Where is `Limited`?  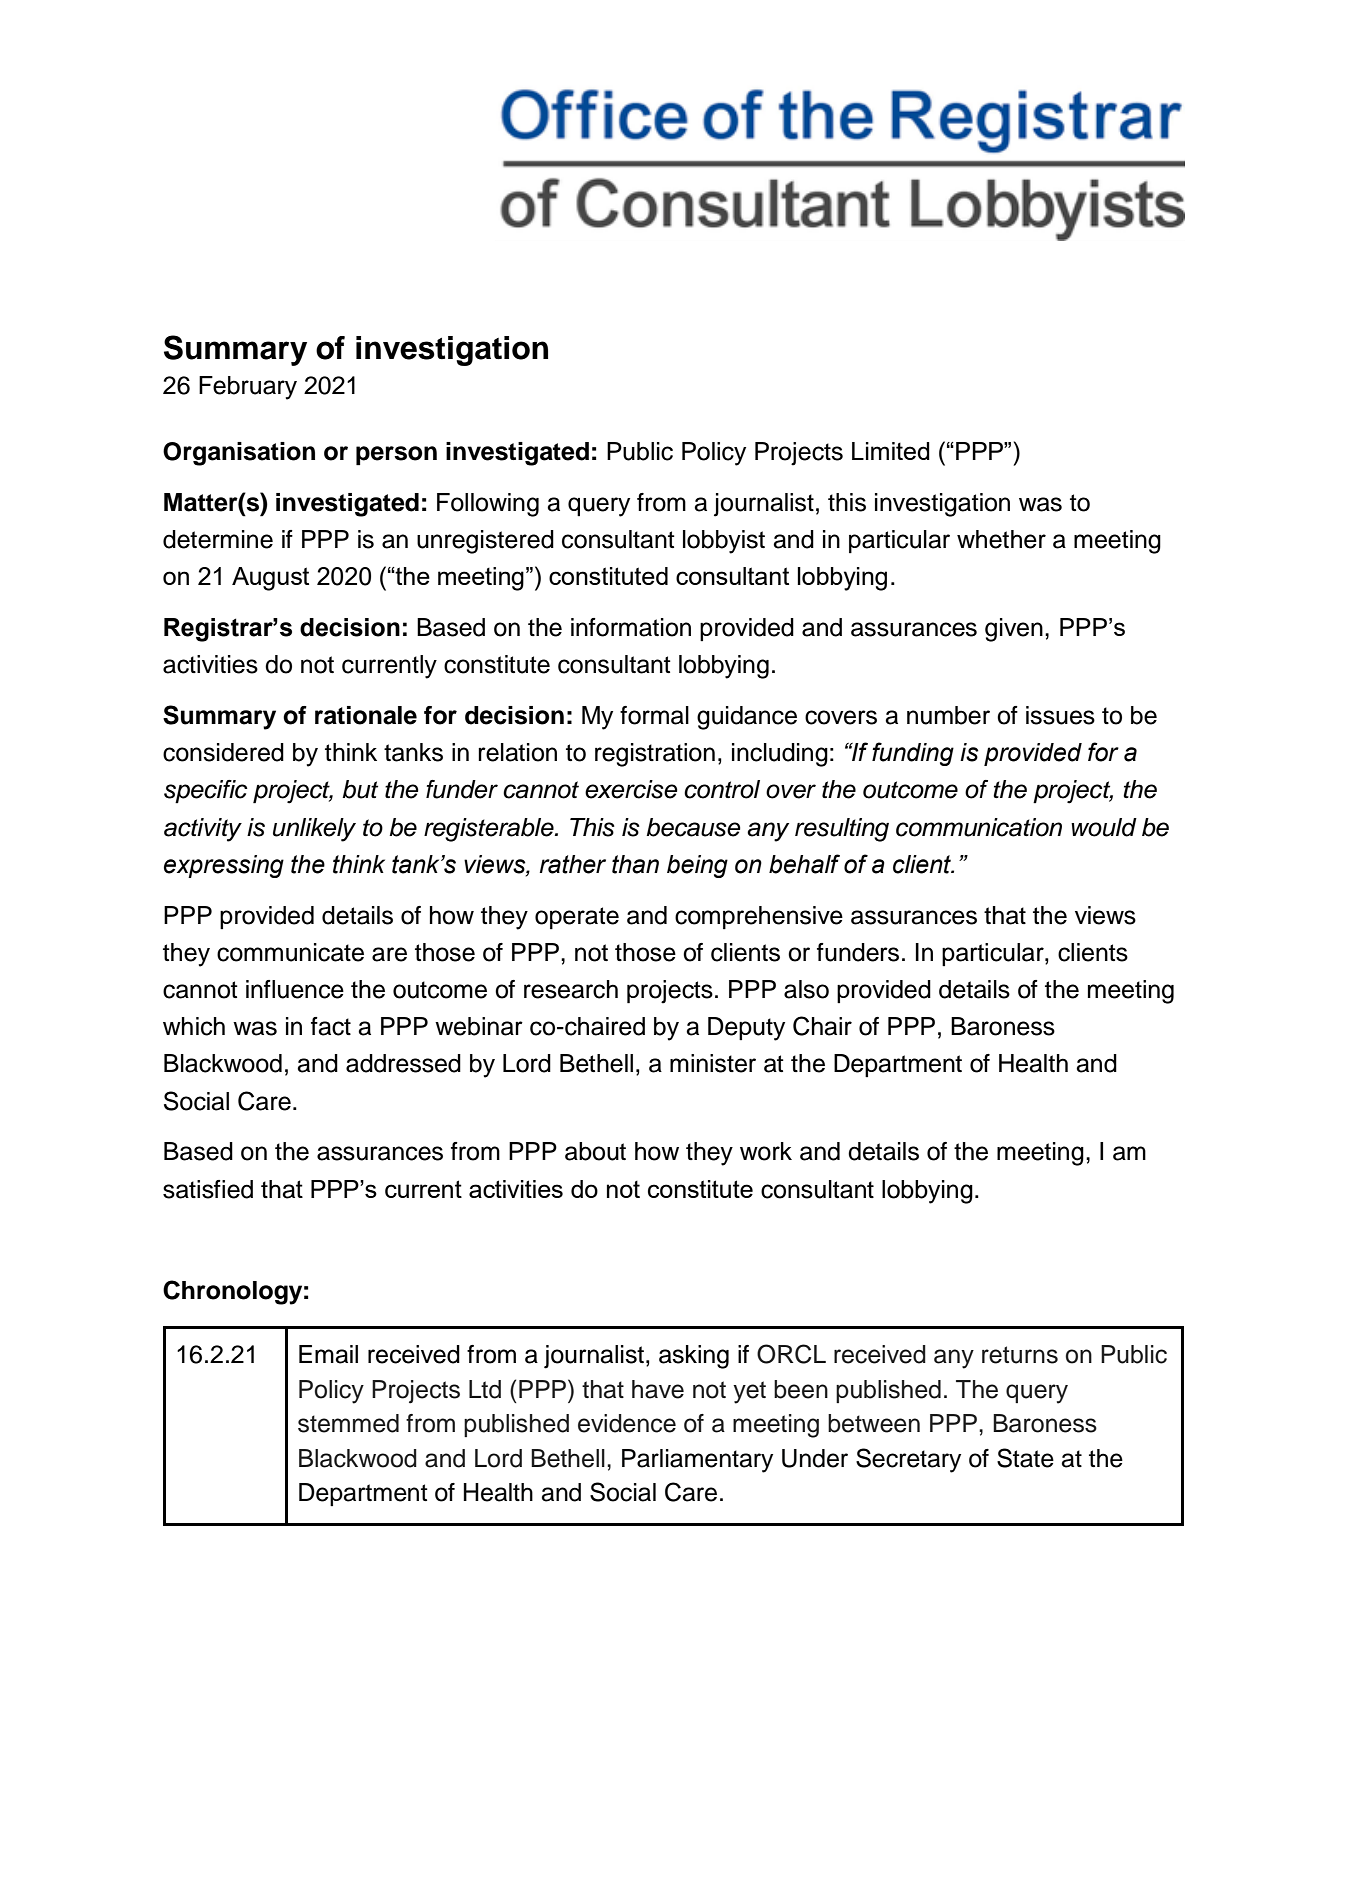 Limited is located at coordinates (891, 451).
